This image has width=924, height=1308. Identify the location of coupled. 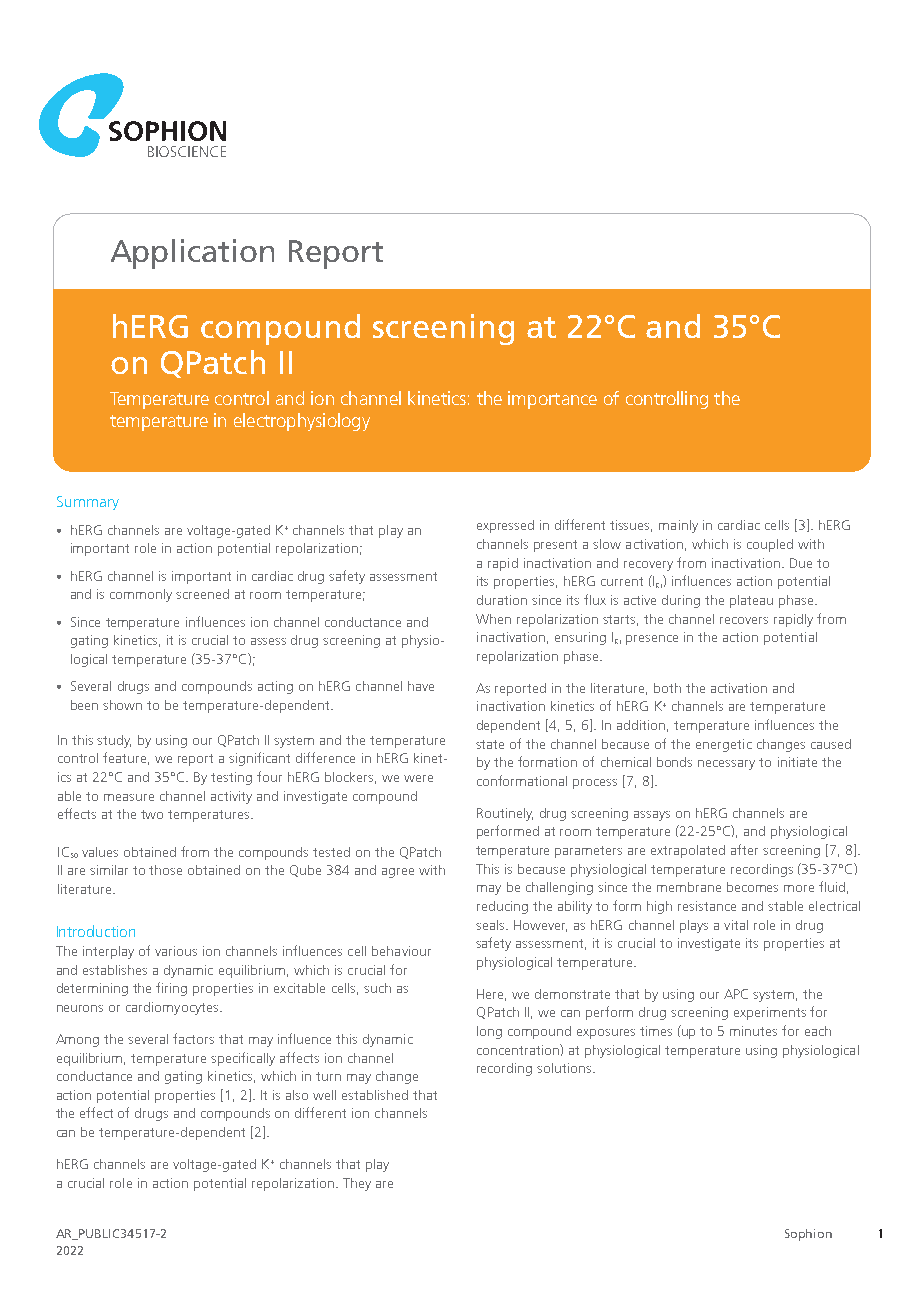
(770, 545).
